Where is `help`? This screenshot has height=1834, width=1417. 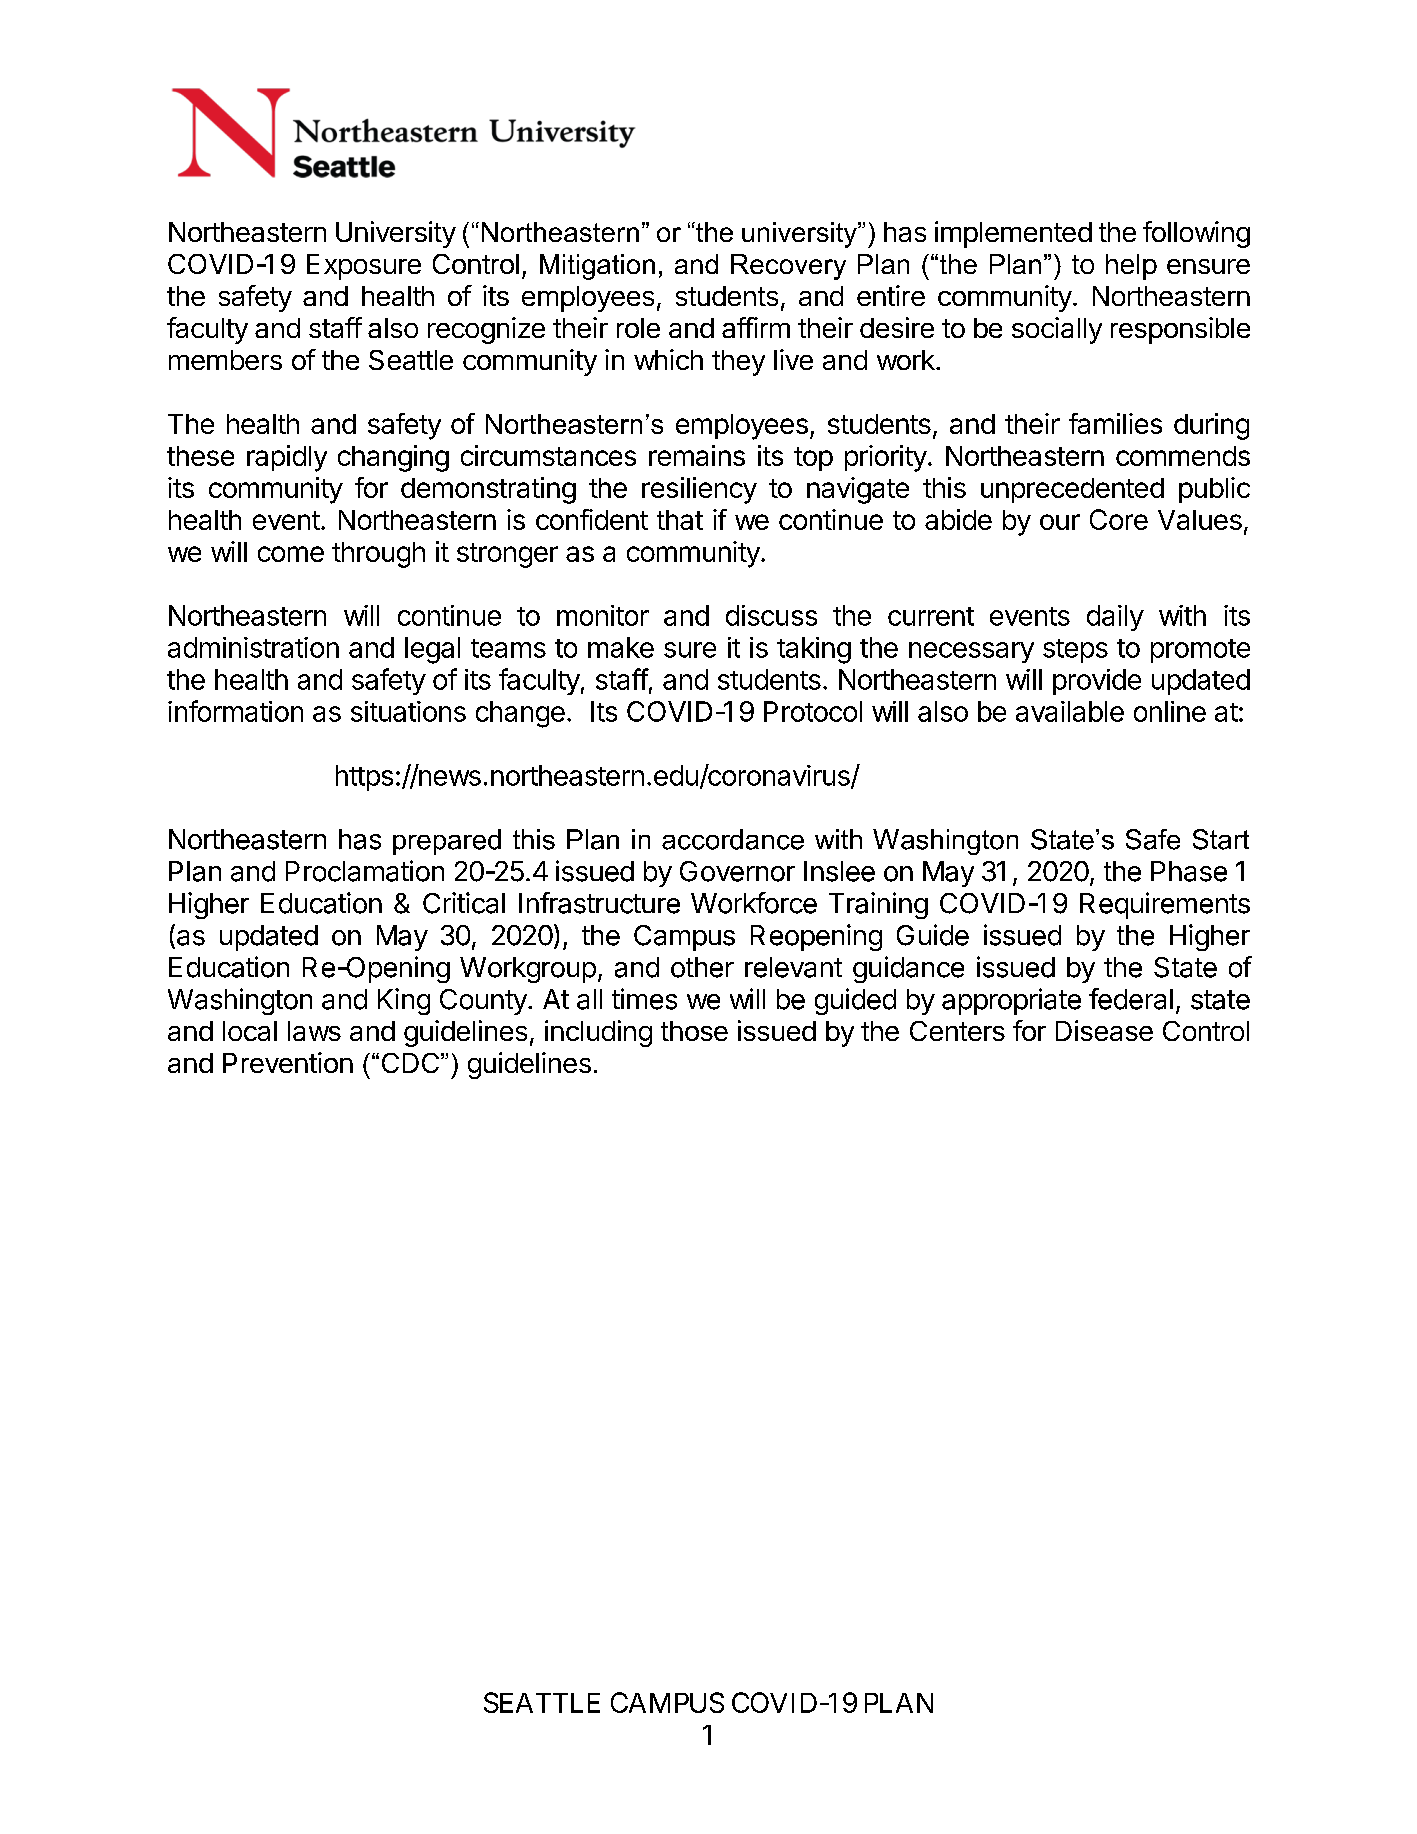
help is located at coordinates (1131, 267).
